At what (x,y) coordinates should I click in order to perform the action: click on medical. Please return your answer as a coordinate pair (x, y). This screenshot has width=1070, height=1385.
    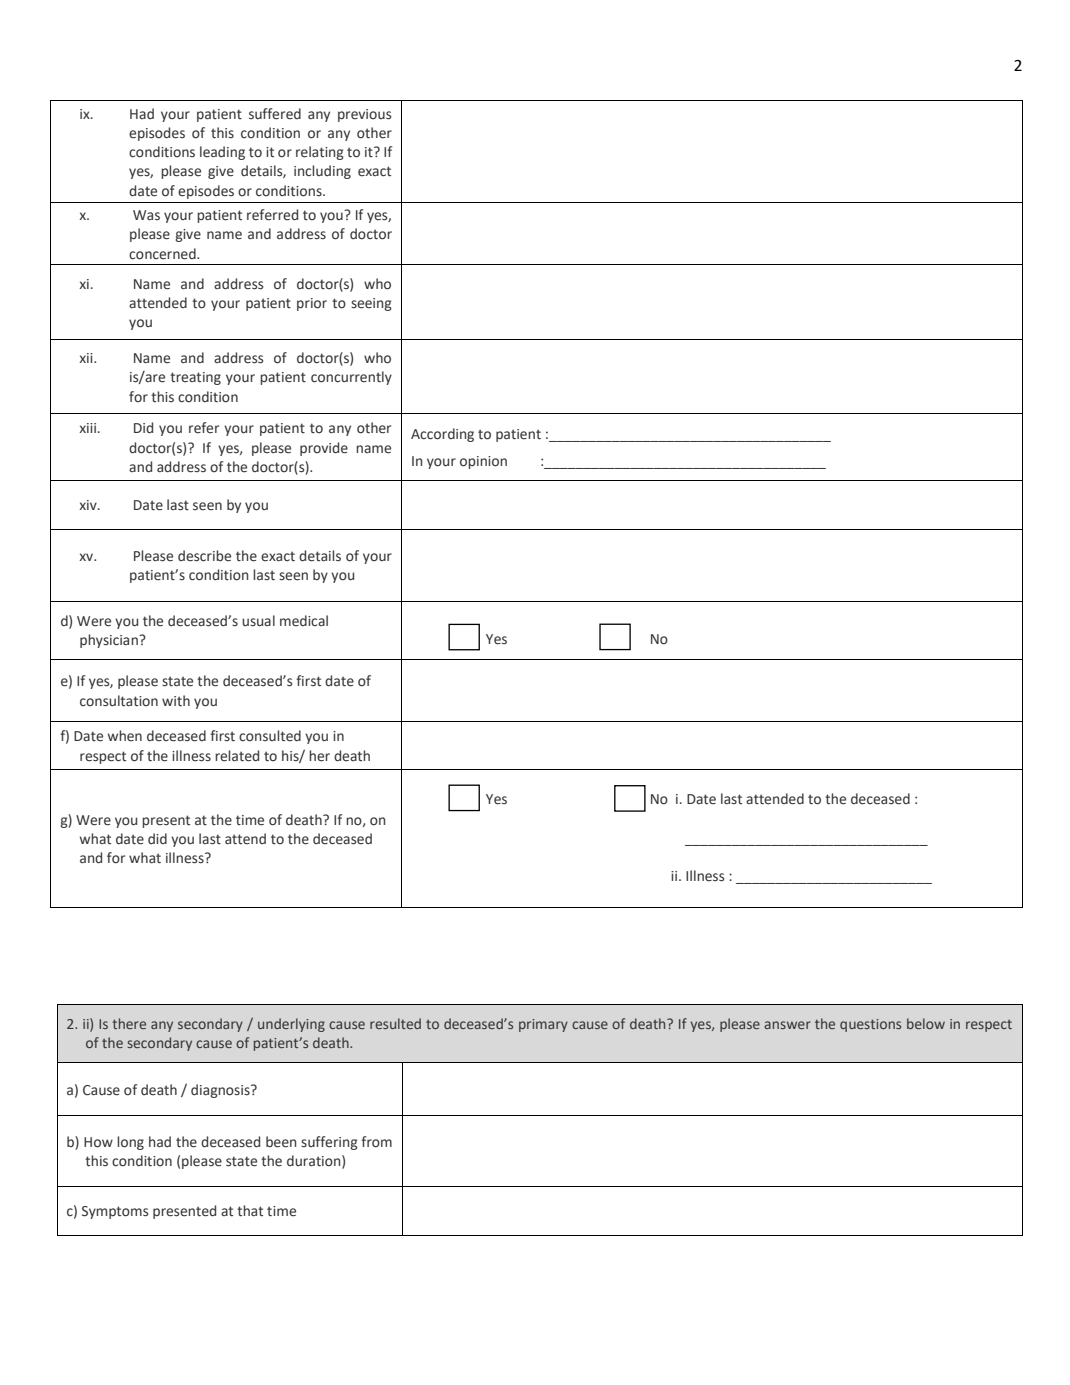
    Looking at the image, I should click on (304, 621).
